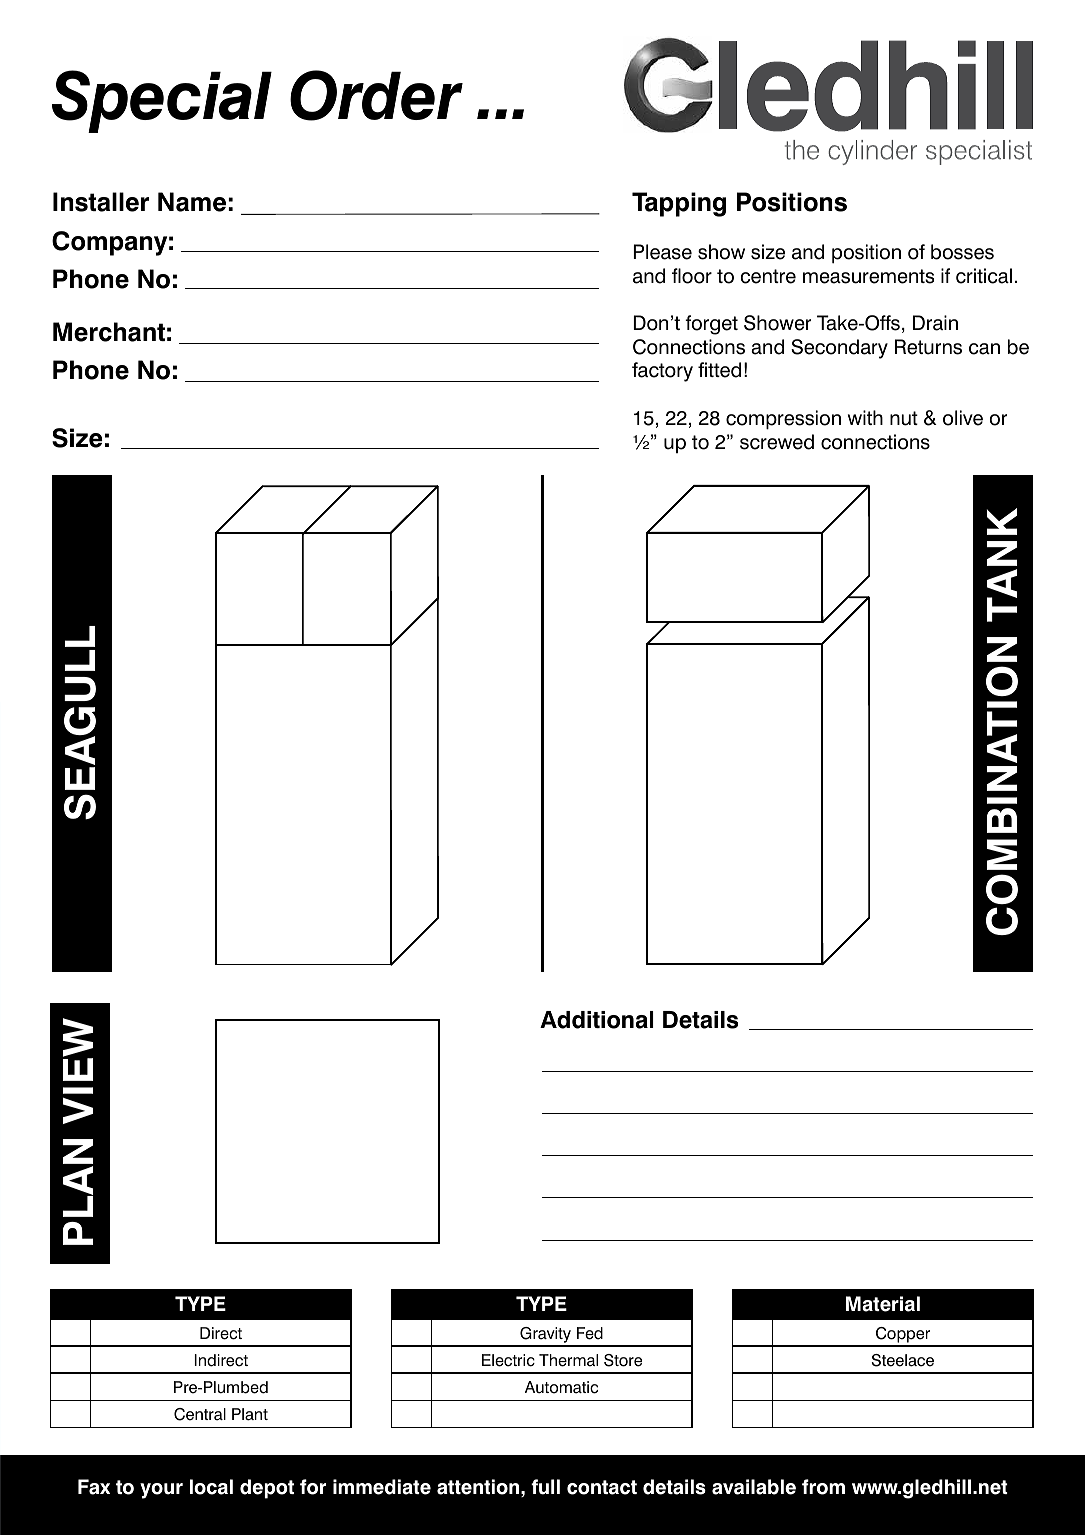 The width and height of the page is (1085, 1535). I want to click on Thermal, so click(568, 1360).
